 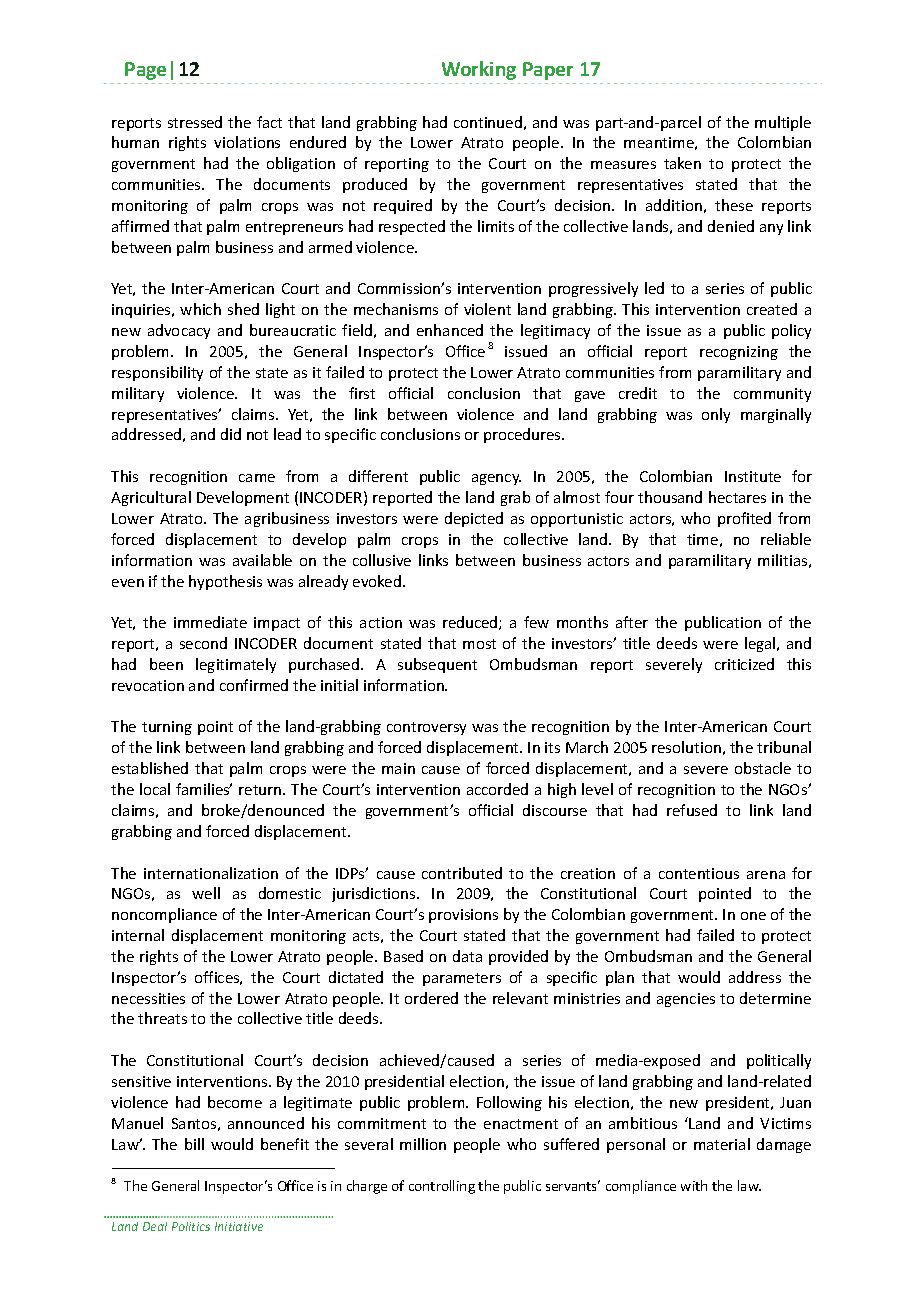 What do you see at coordinates (195, 122) in the document?
I see `stressed` at bounding box center [195, 122].
